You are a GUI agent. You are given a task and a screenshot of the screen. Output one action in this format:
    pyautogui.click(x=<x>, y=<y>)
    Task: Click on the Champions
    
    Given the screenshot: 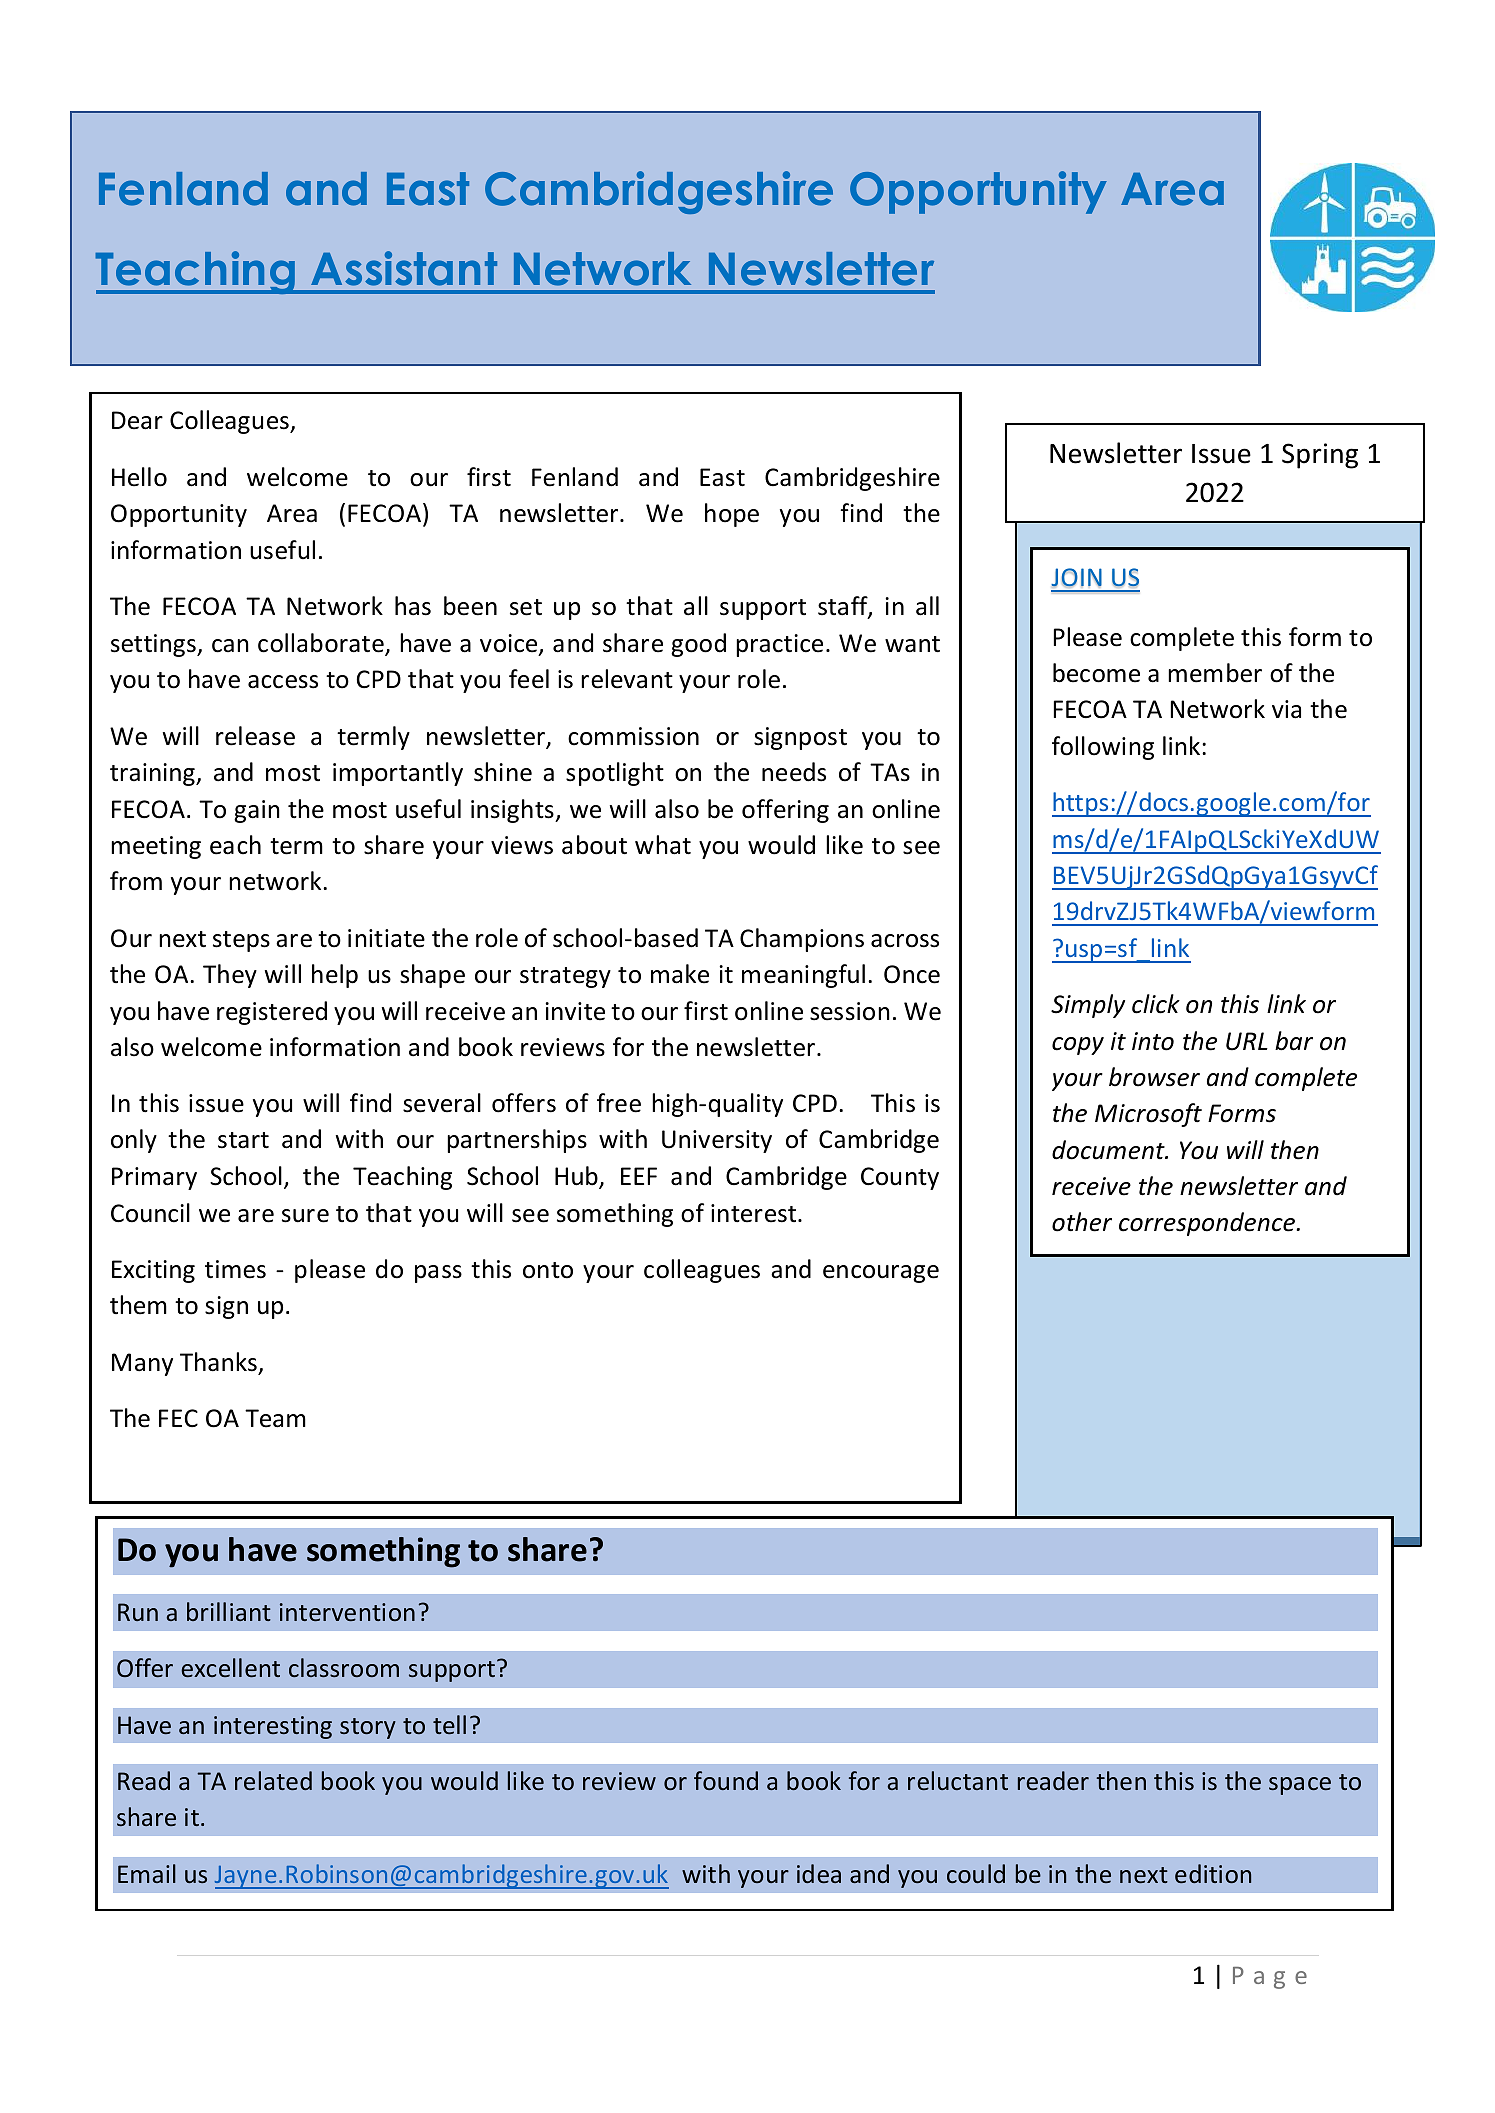 What is the action you would take?
    pyautogui.click(x=802, y=940)
